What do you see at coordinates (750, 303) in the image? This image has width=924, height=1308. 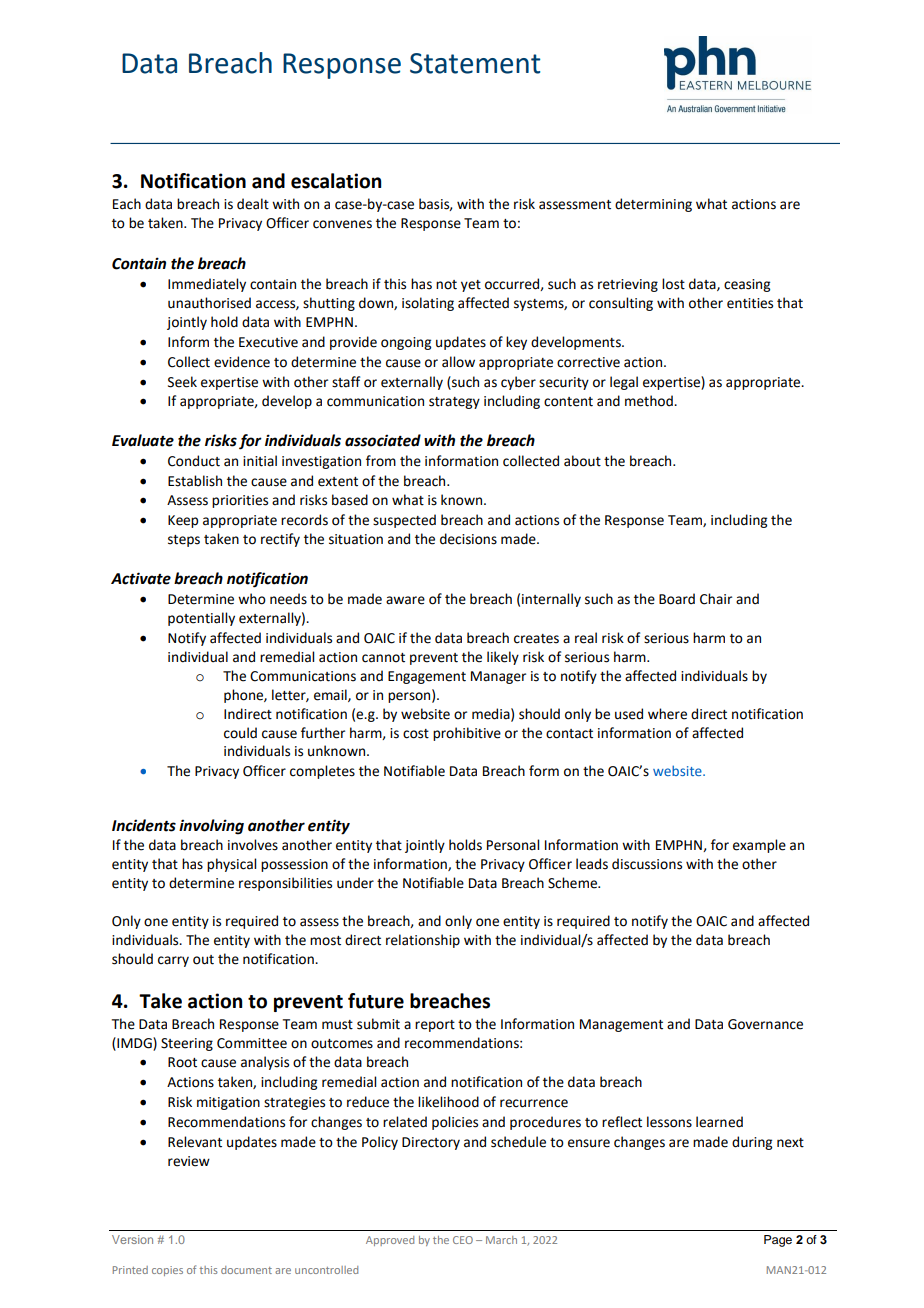 I see `entities` at bounding box center [750, 303].
